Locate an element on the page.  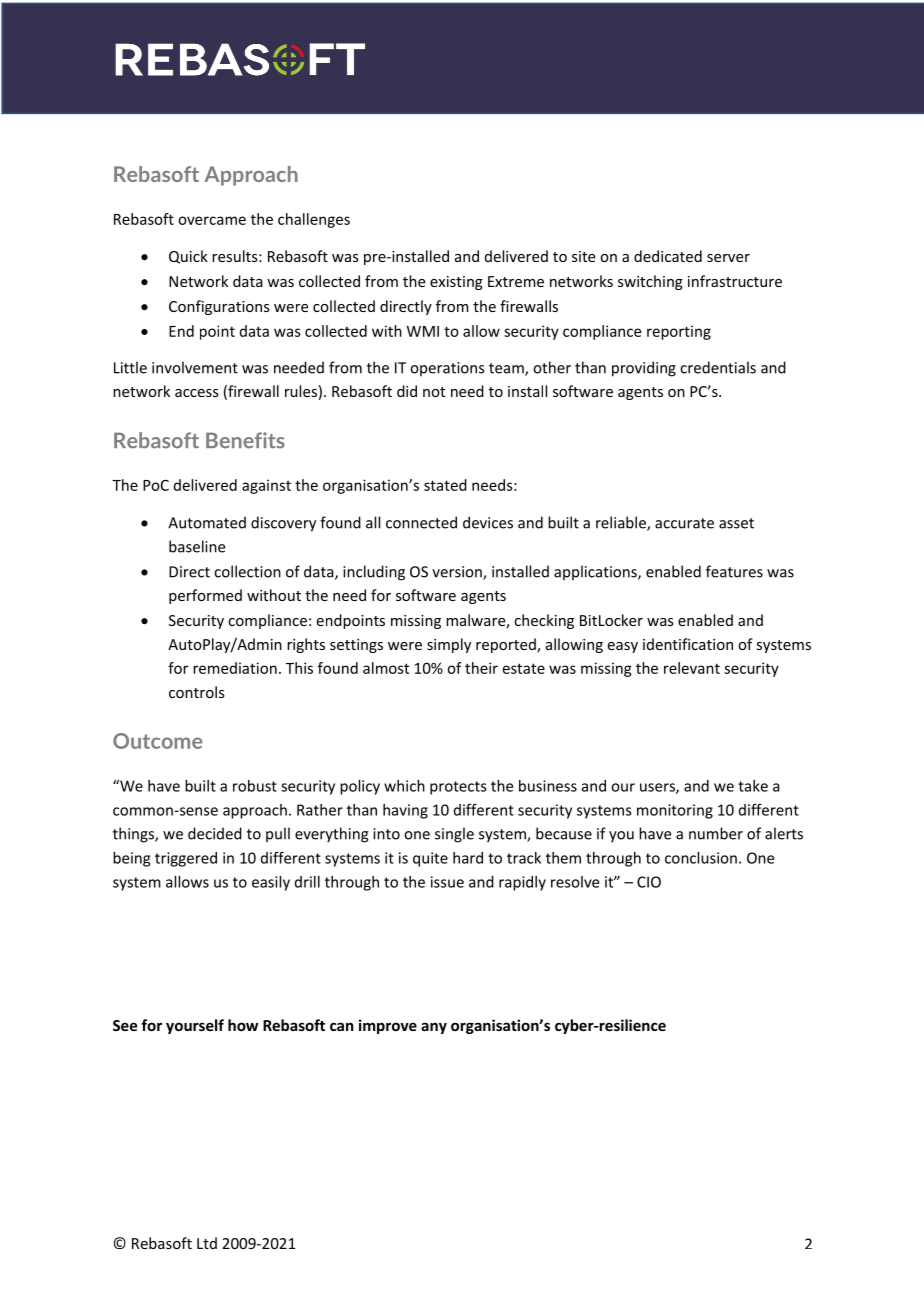
performed is located at coordinates (205, 596).
